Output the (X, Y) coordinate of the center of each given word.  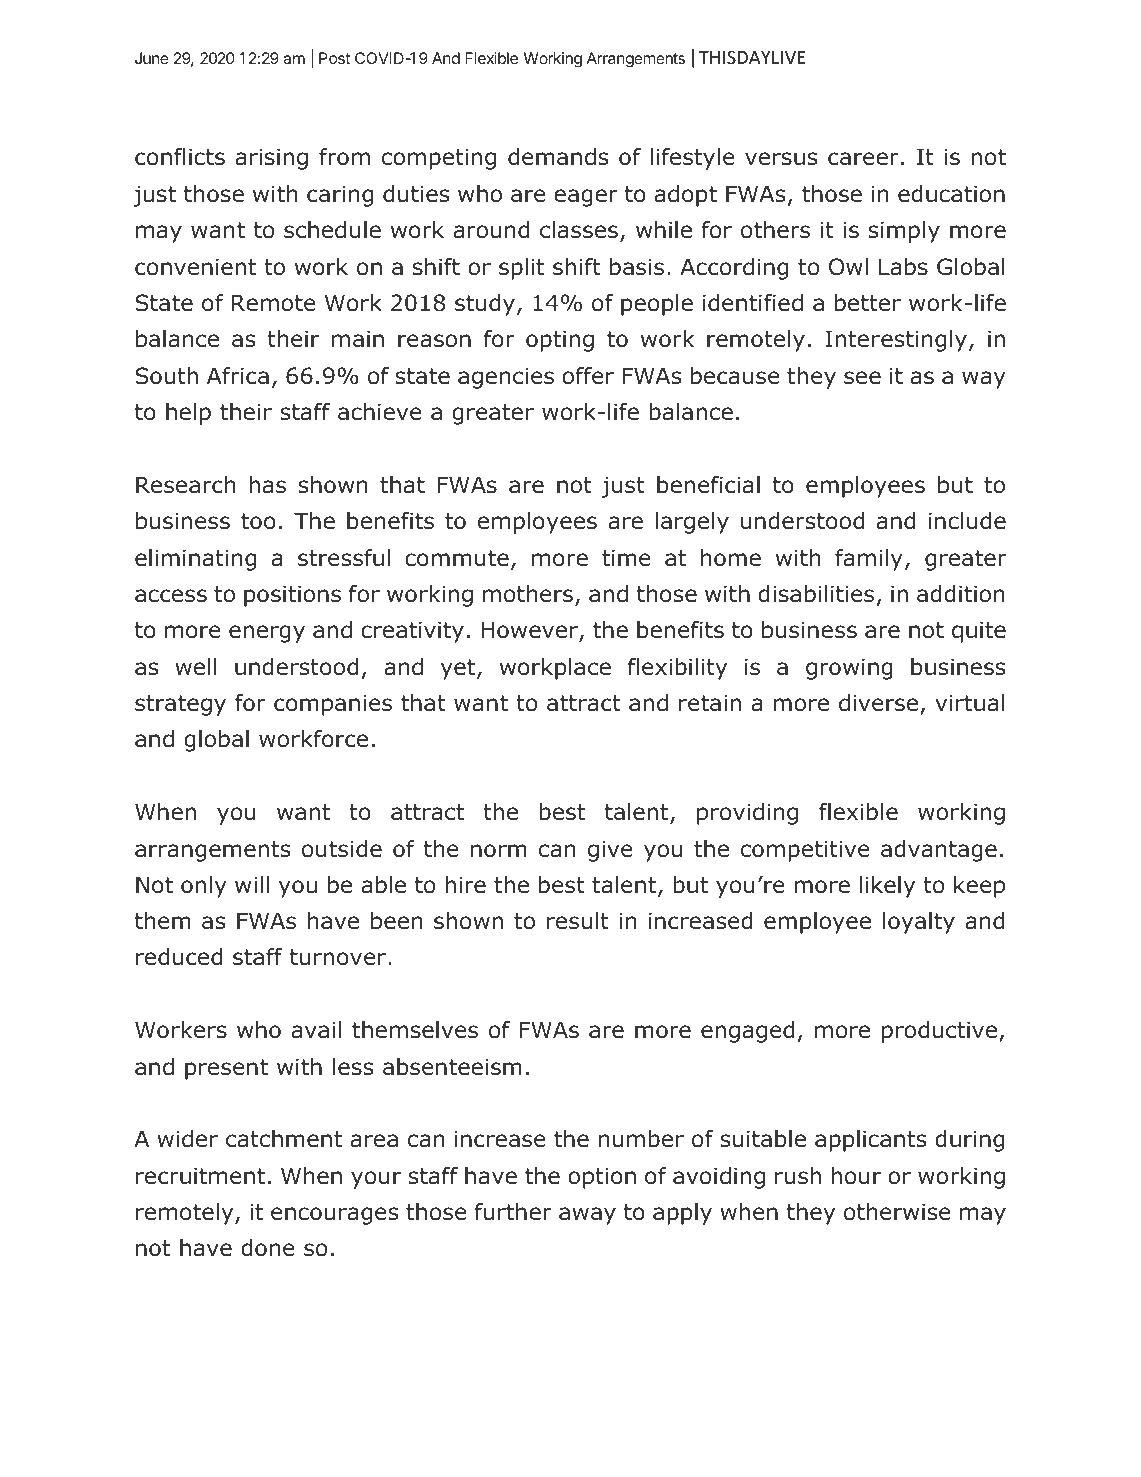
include (967, 521)
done (268, 1248)
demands (558, 157)
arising (272, 159)
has (267, 485)
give (610, 851)
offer (588, 376)
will (252, 884)
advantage (939, 851)
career (863, 159)
